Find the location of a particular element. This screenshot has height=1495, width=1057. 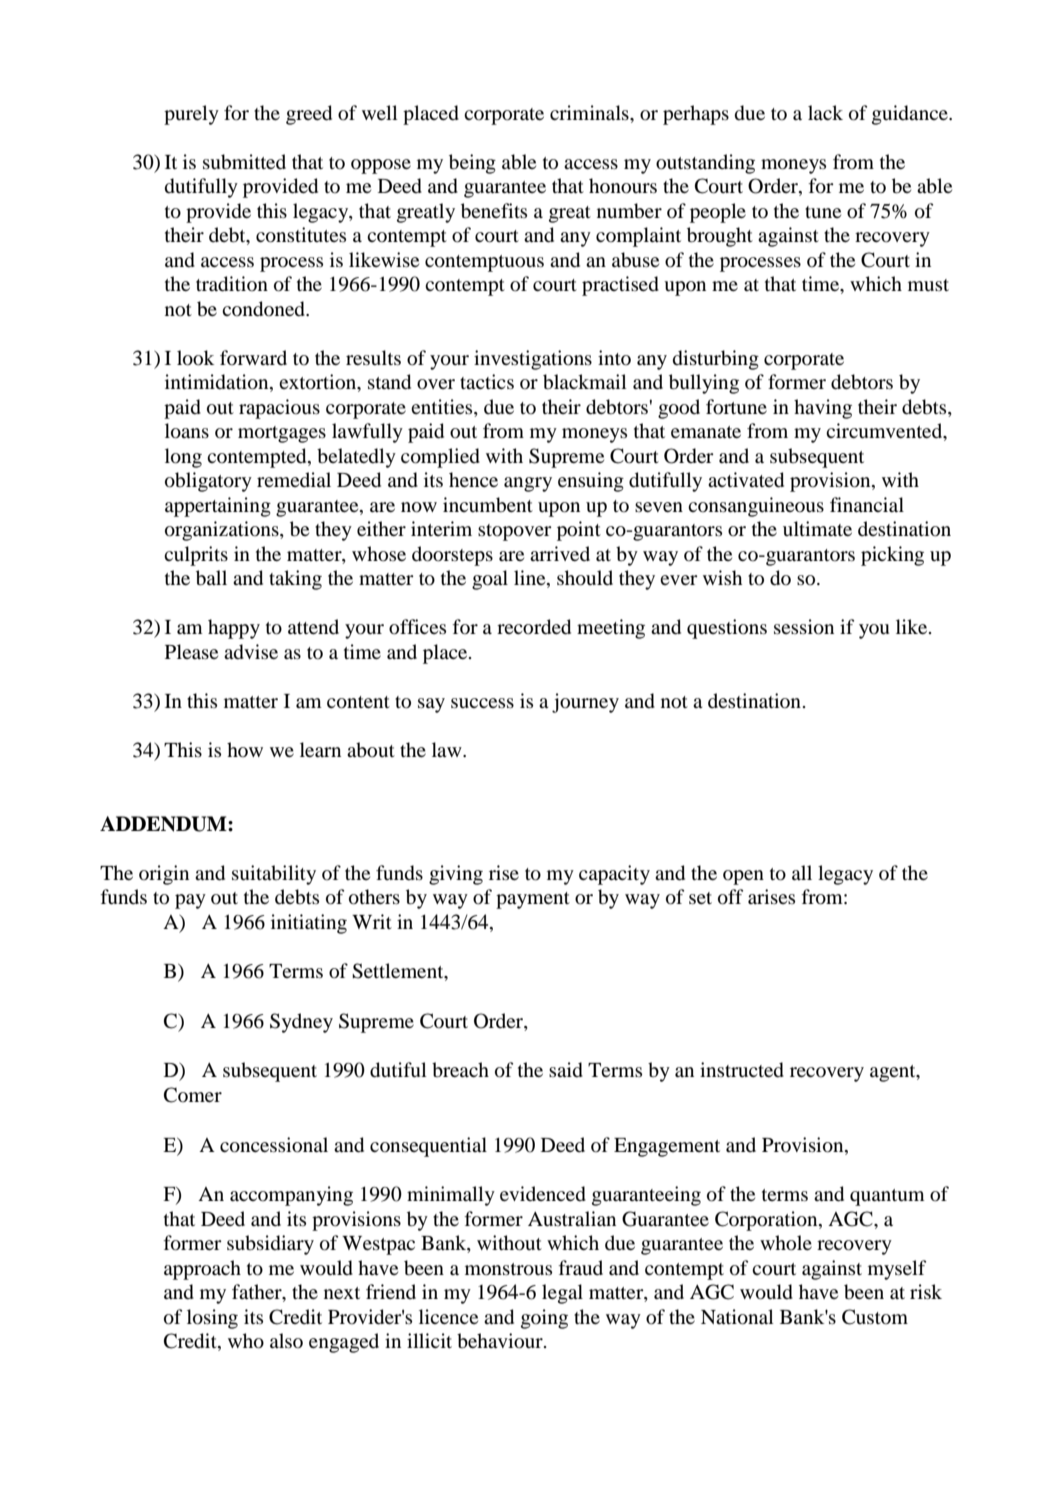

criminals is located at coordinates (590, 112).
